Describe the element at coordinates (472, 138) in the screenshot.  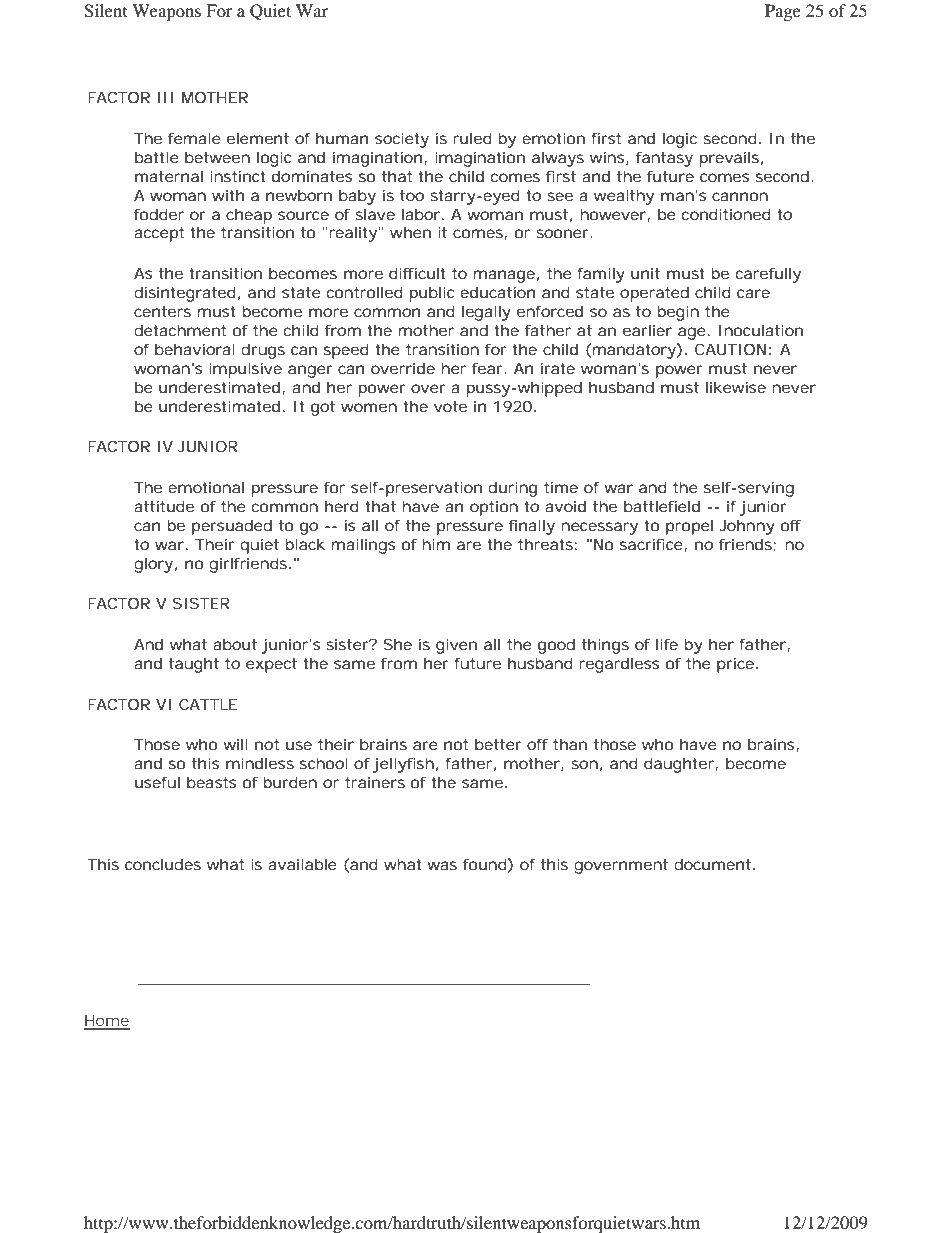
I see `ruled` at that location.
